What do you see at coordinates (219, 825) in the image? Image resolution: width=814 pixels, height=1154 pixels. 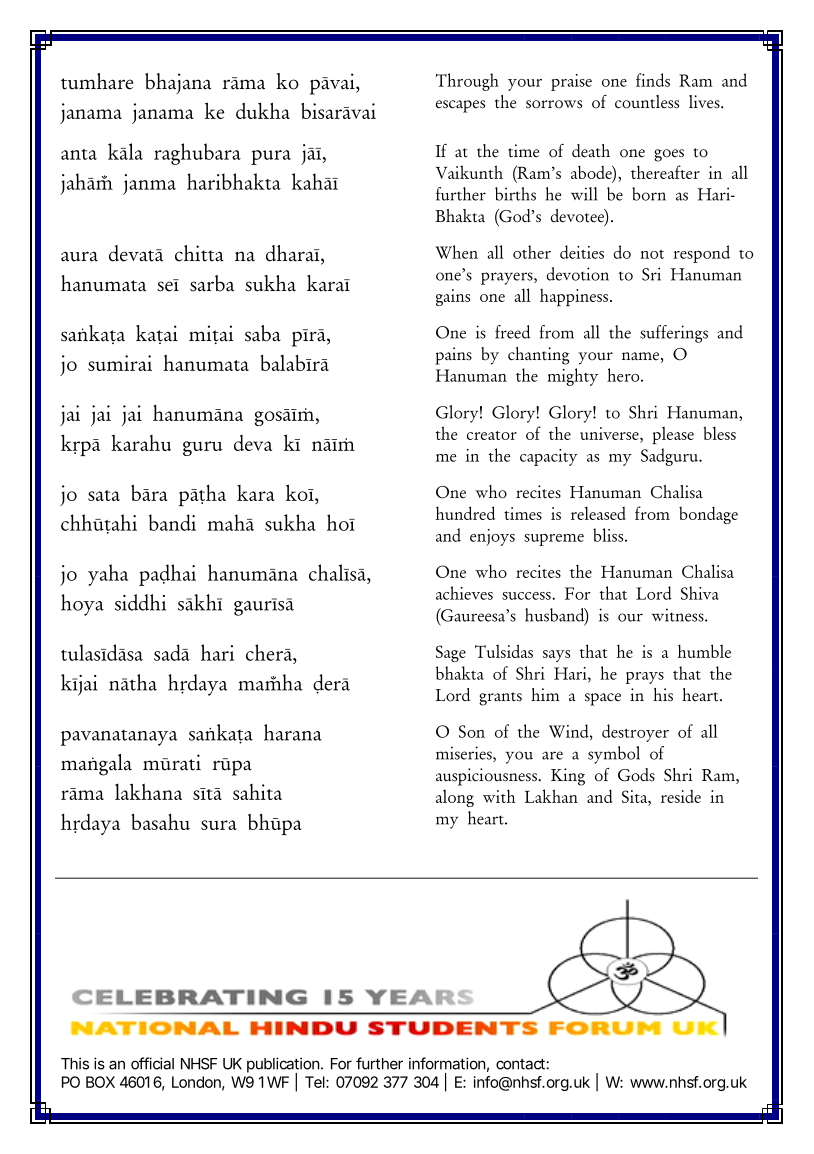 I see `sura` at bounding box center [219, 825].
